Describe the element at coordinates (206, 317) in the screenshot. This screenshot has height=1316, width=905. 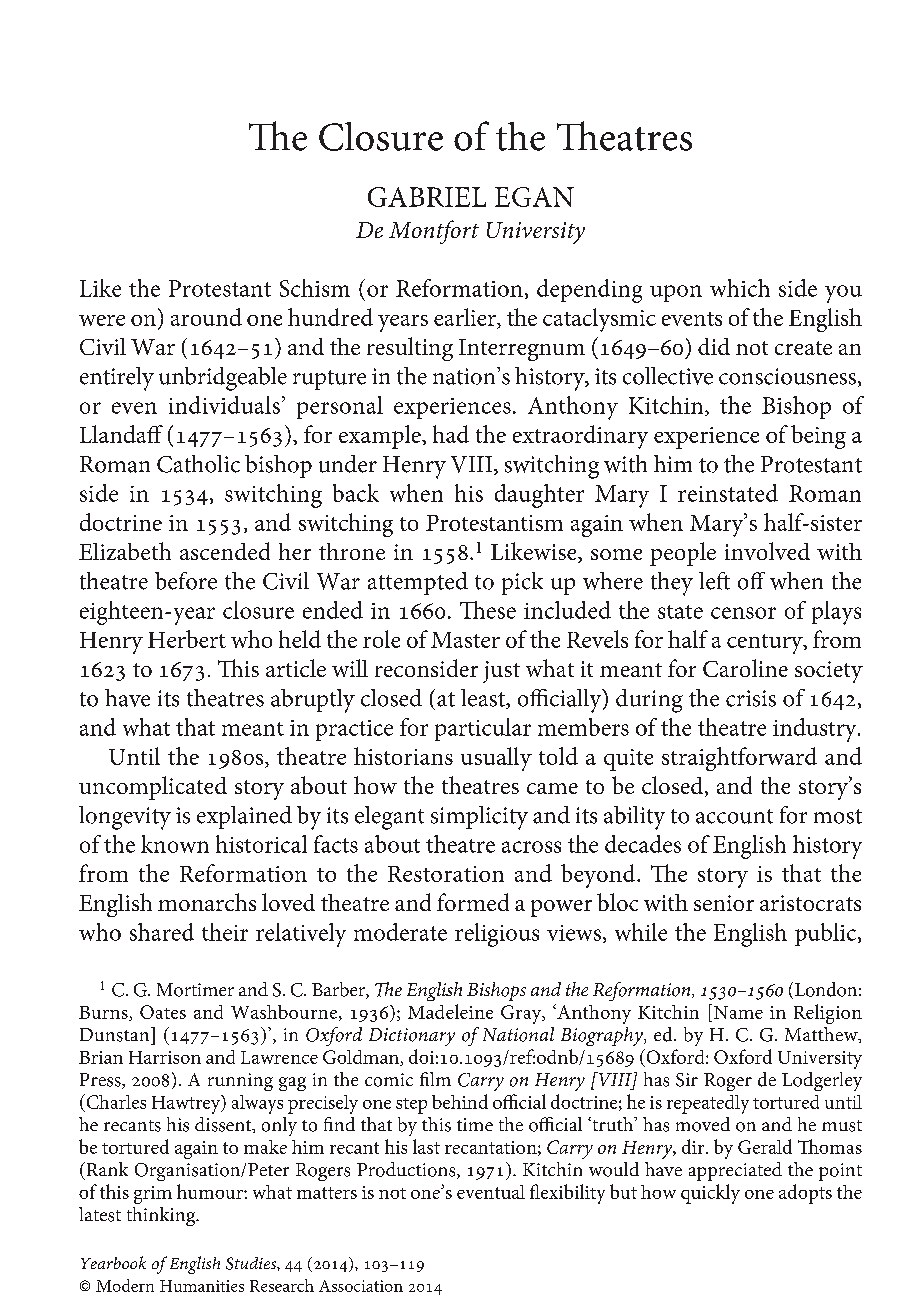
I see `around` at that location.
